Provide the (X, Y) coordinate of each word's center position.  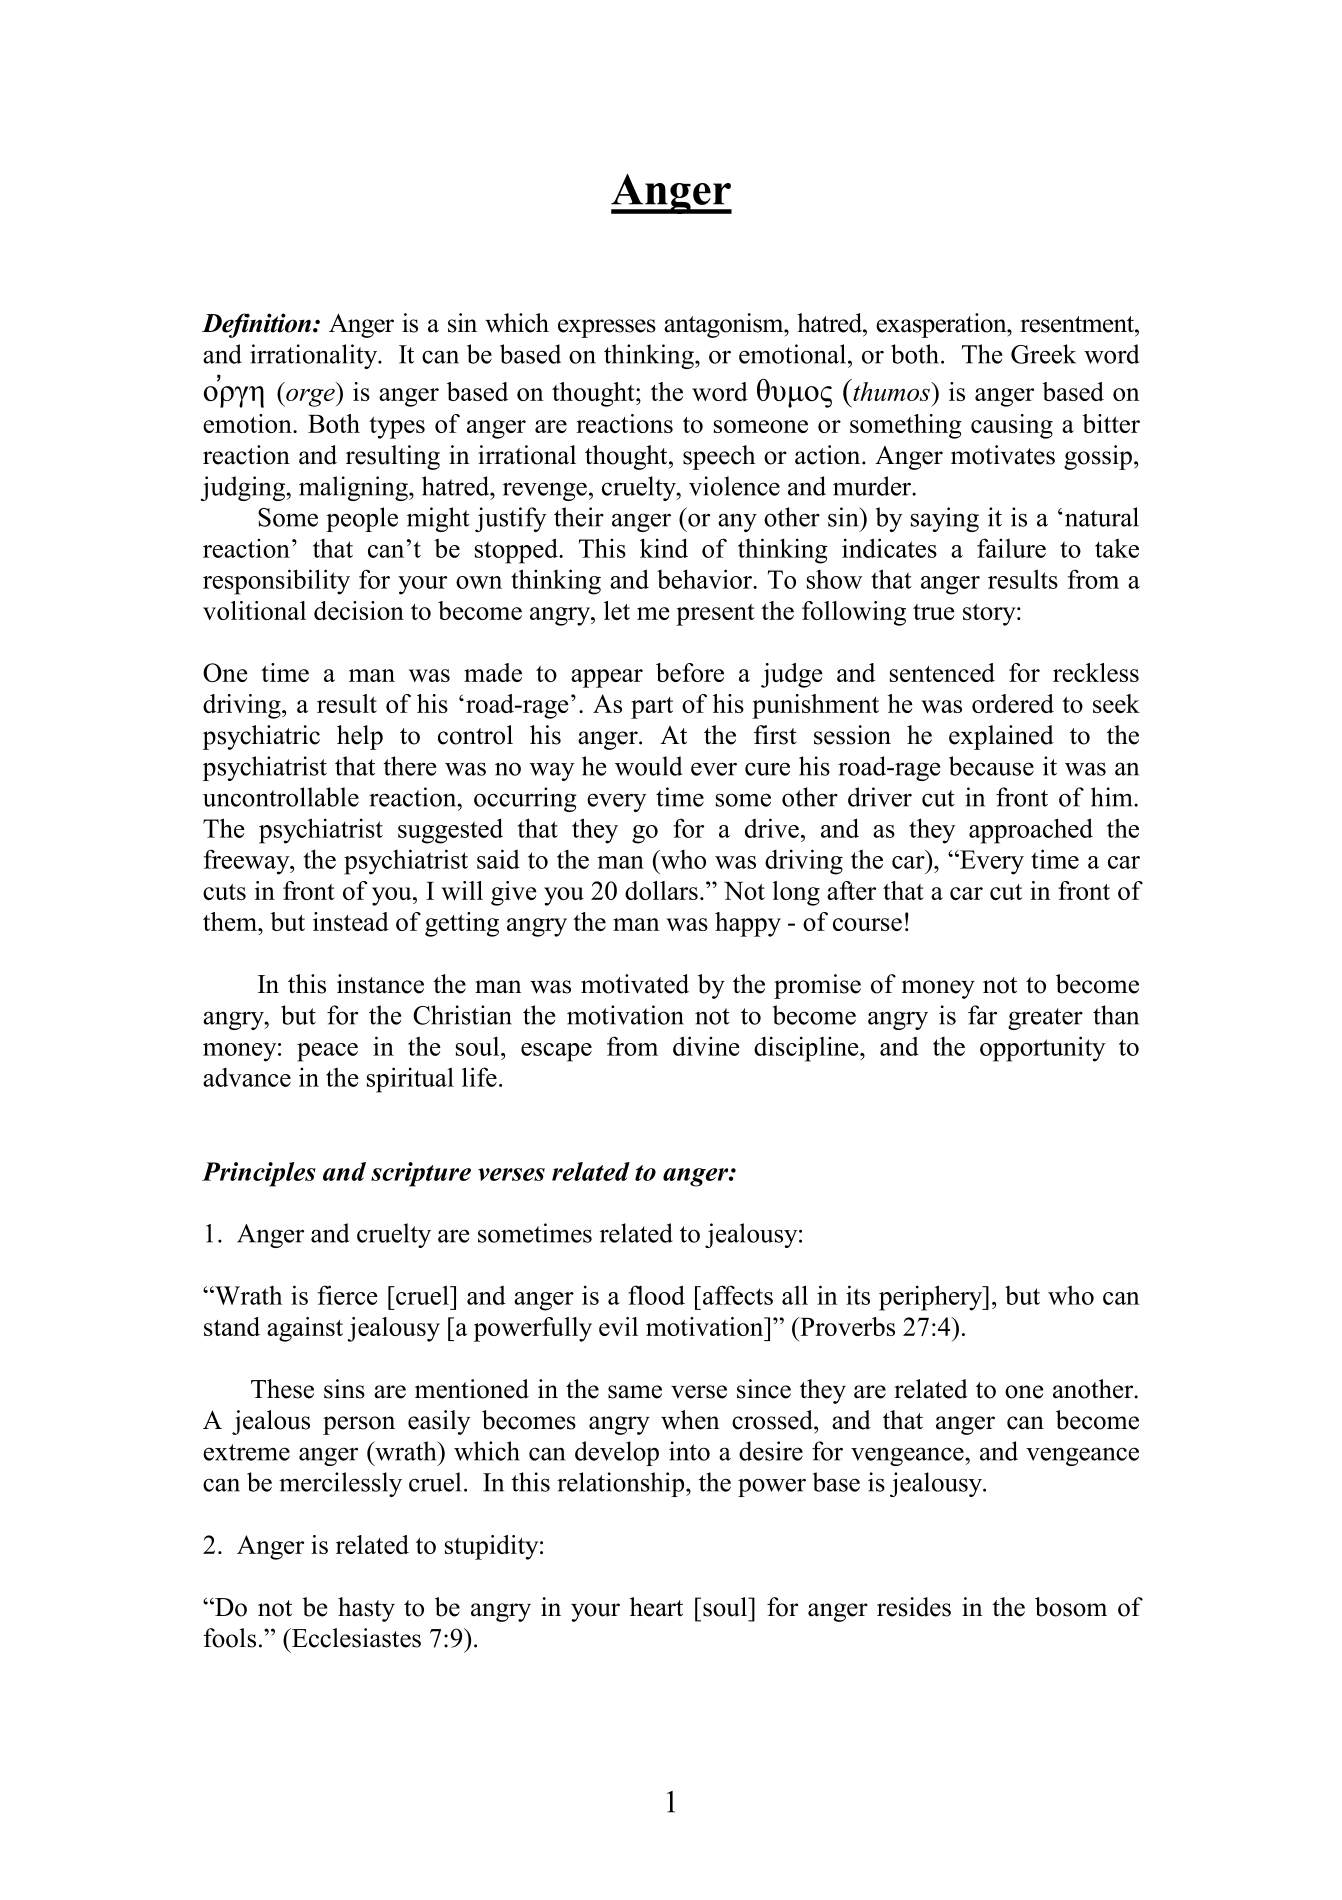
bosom (1071, 1607)
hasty (366, 1609)
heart (656, 1607)
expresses (607, 328)
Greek (1043, 354)
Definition (258, 325)
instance (380, 984)
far (982, 1015)
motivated (635, 984)
